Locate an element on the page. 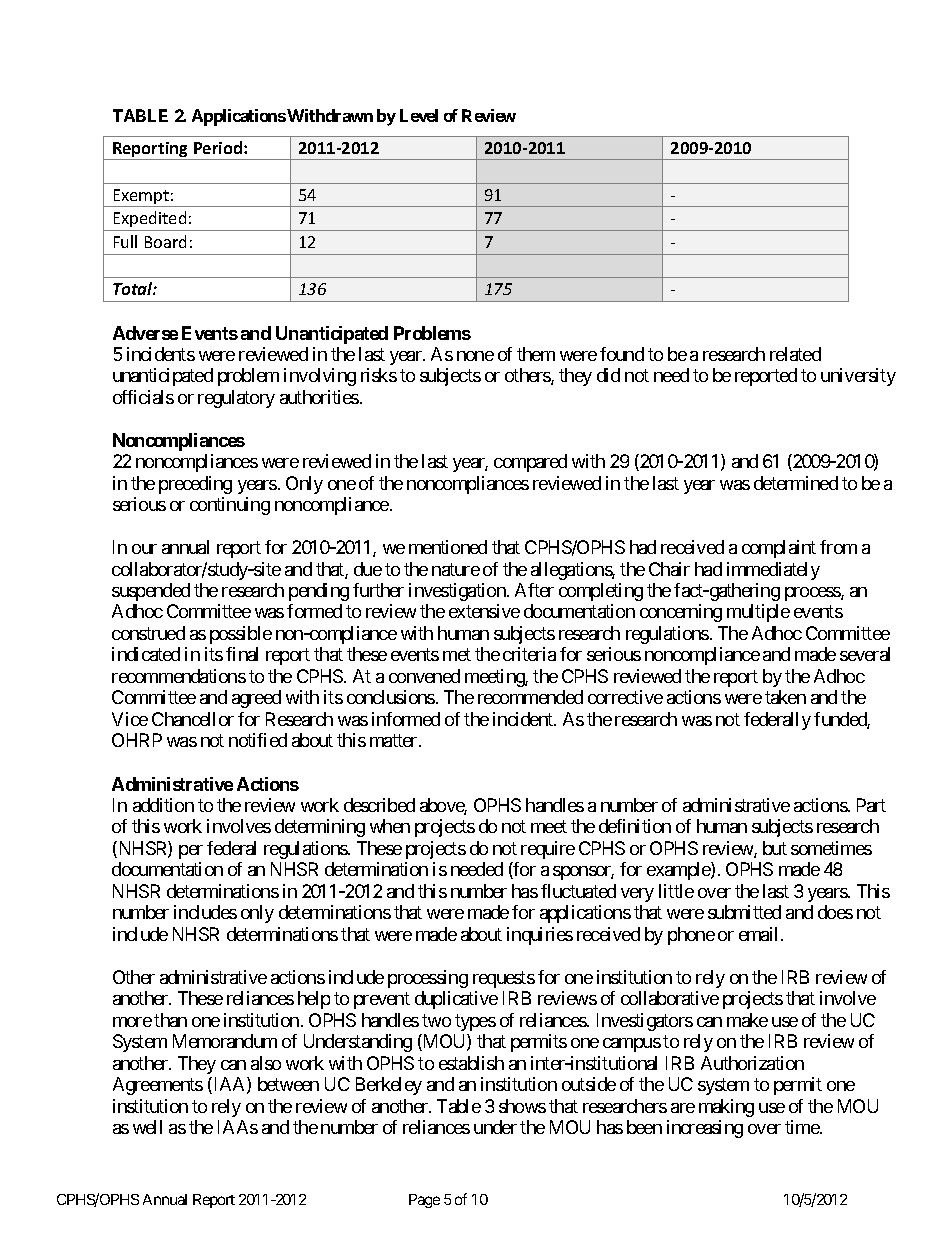  well is located at coordinates (147, 1127).
